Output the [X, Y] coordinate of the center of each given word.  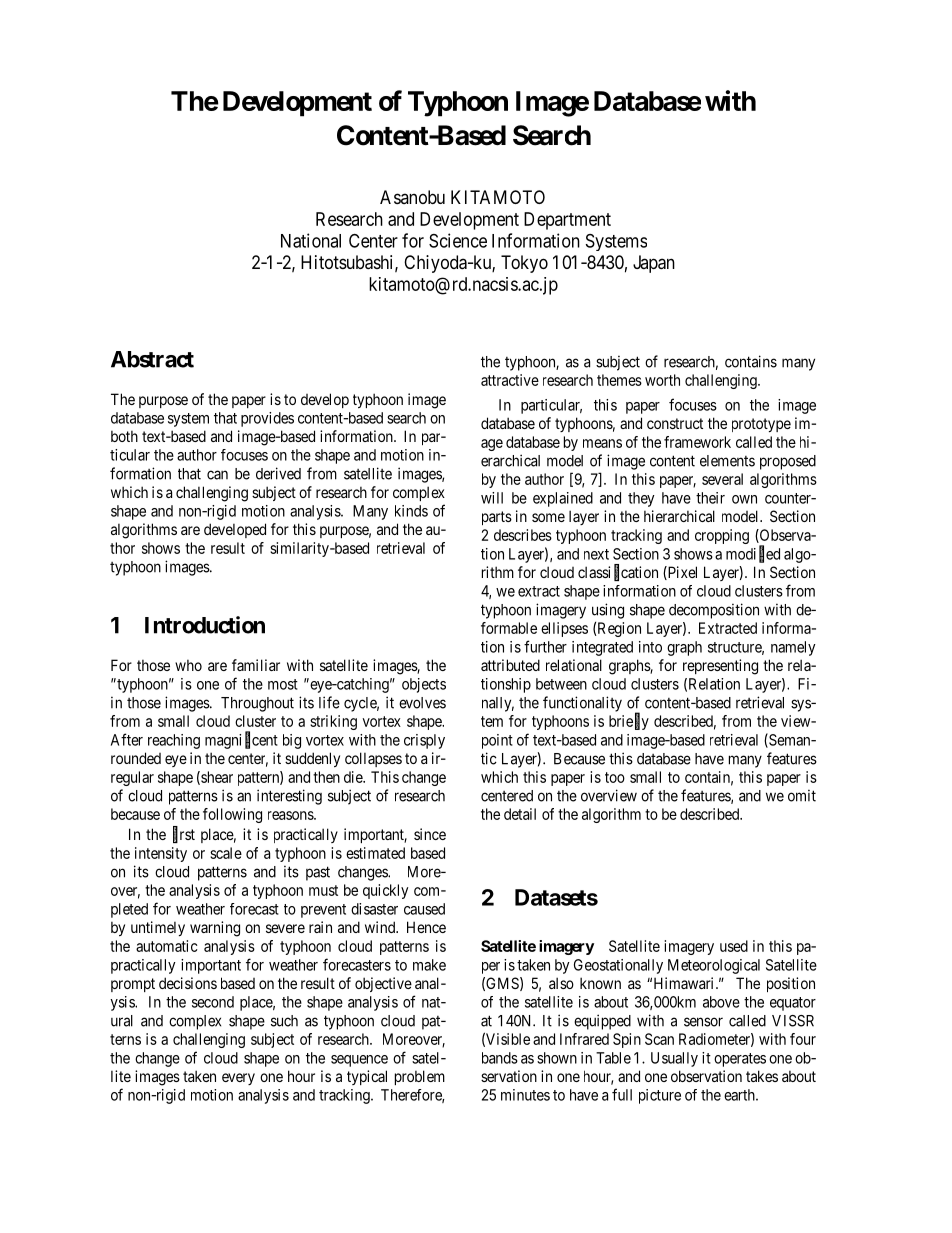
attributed [510, 665]
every [238, 1079]
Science [458, 240]
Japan [654, 264]
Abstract [152, 359]
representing [720, 667]
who [188, 665]
